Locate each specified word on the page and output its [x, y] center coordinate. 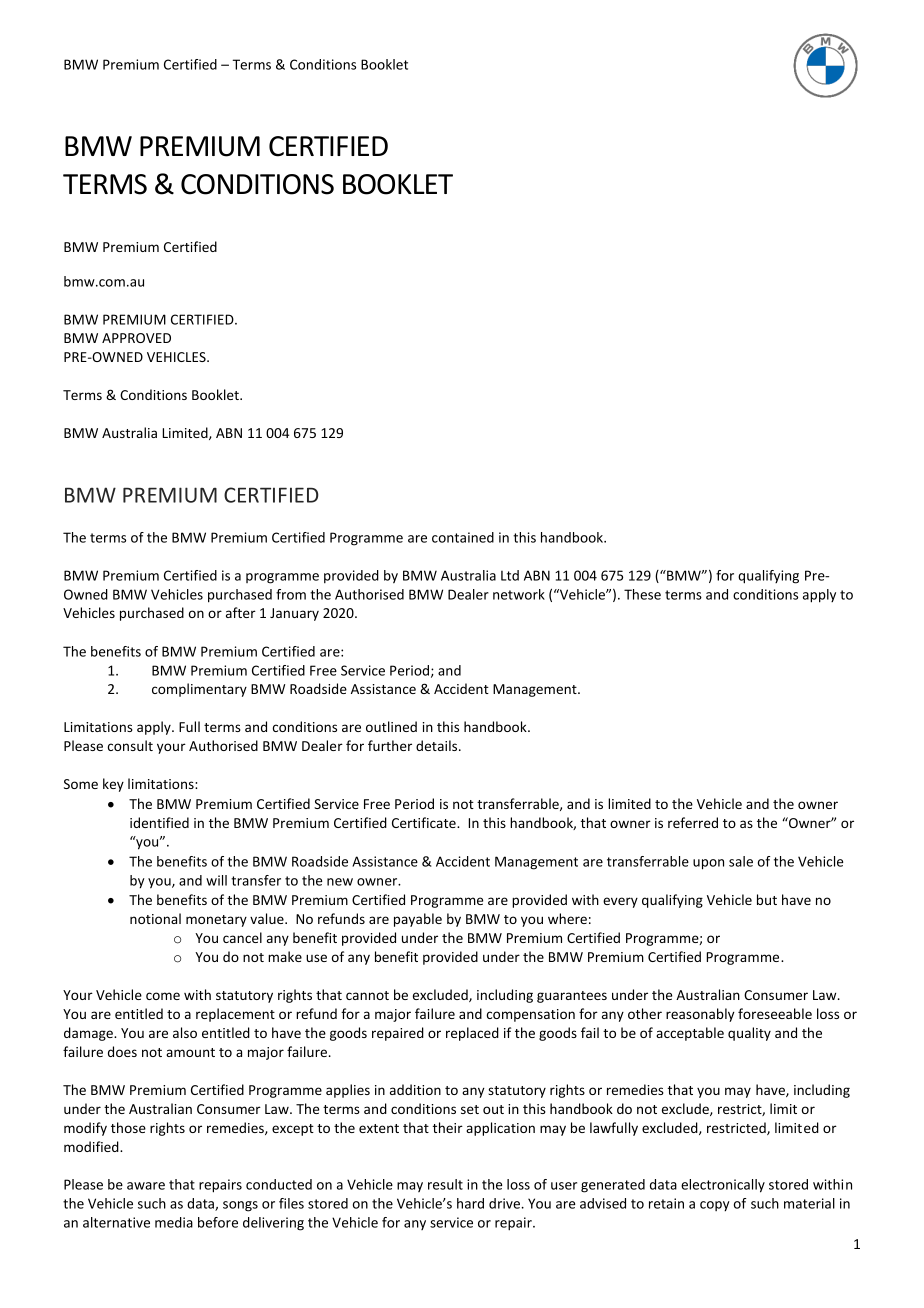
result [445, 1184]
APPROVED [136, 338]
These [642, 594]
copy [715, 1206]
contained [463, 537]
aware [146, 1186]
